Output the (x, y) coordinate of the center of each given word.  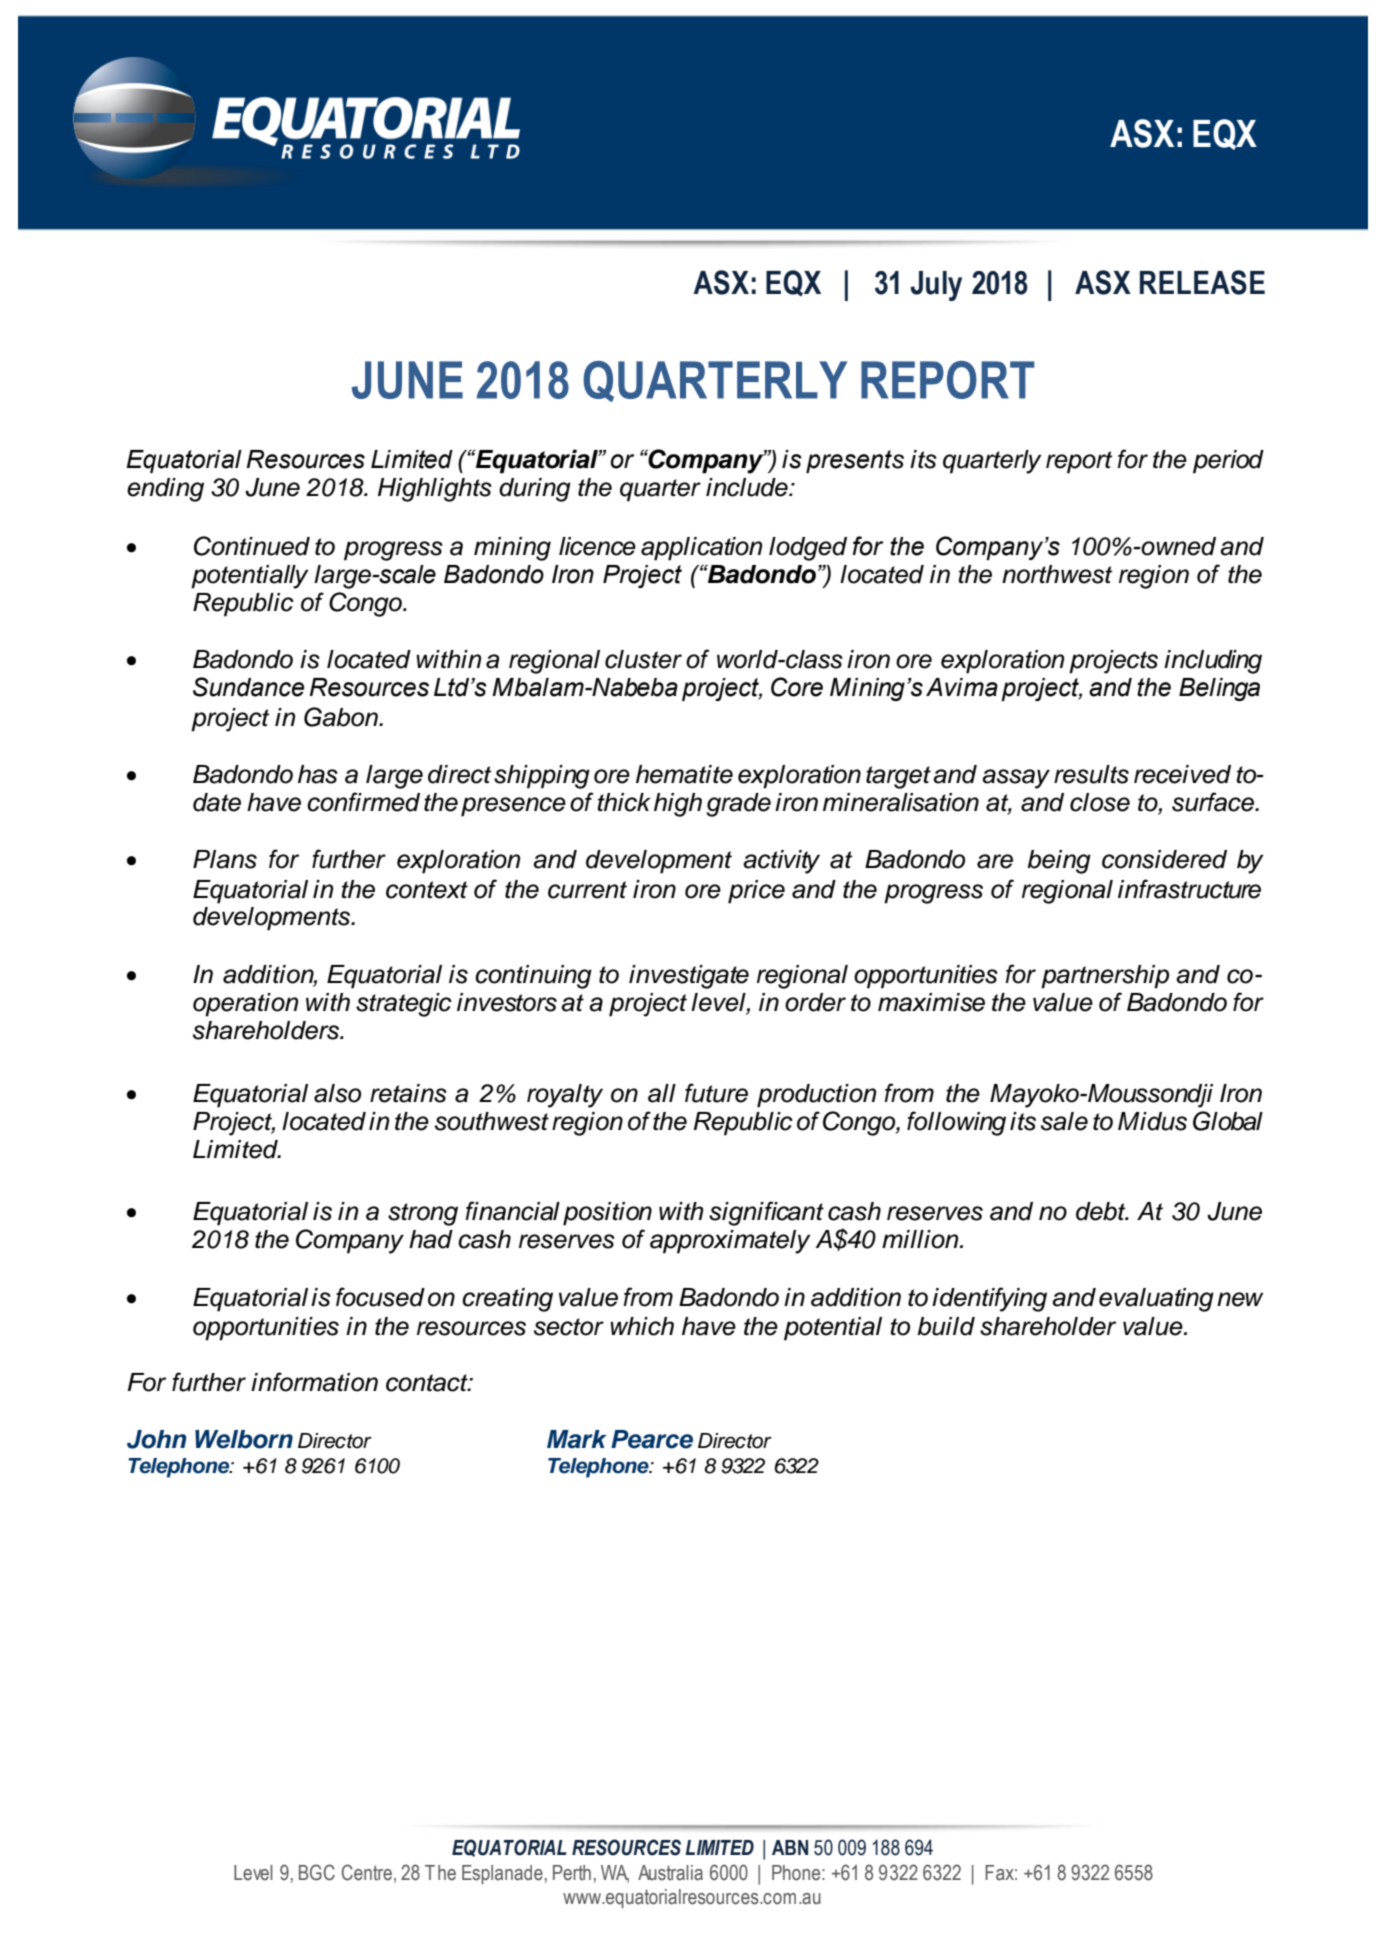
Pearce (652, 1439)
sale (1064, 1121)
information (314, 1382)
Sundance (248, 687)
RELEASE (1202, 282)
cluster (643, 659)
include (748, 487)
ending (165, 490)
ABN (790, 1847)
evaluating (1156, 1300)
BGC (317, 1872)
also (337, 1093)
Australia (670, 1873)
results (1091, 774)
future (716, 1093)
